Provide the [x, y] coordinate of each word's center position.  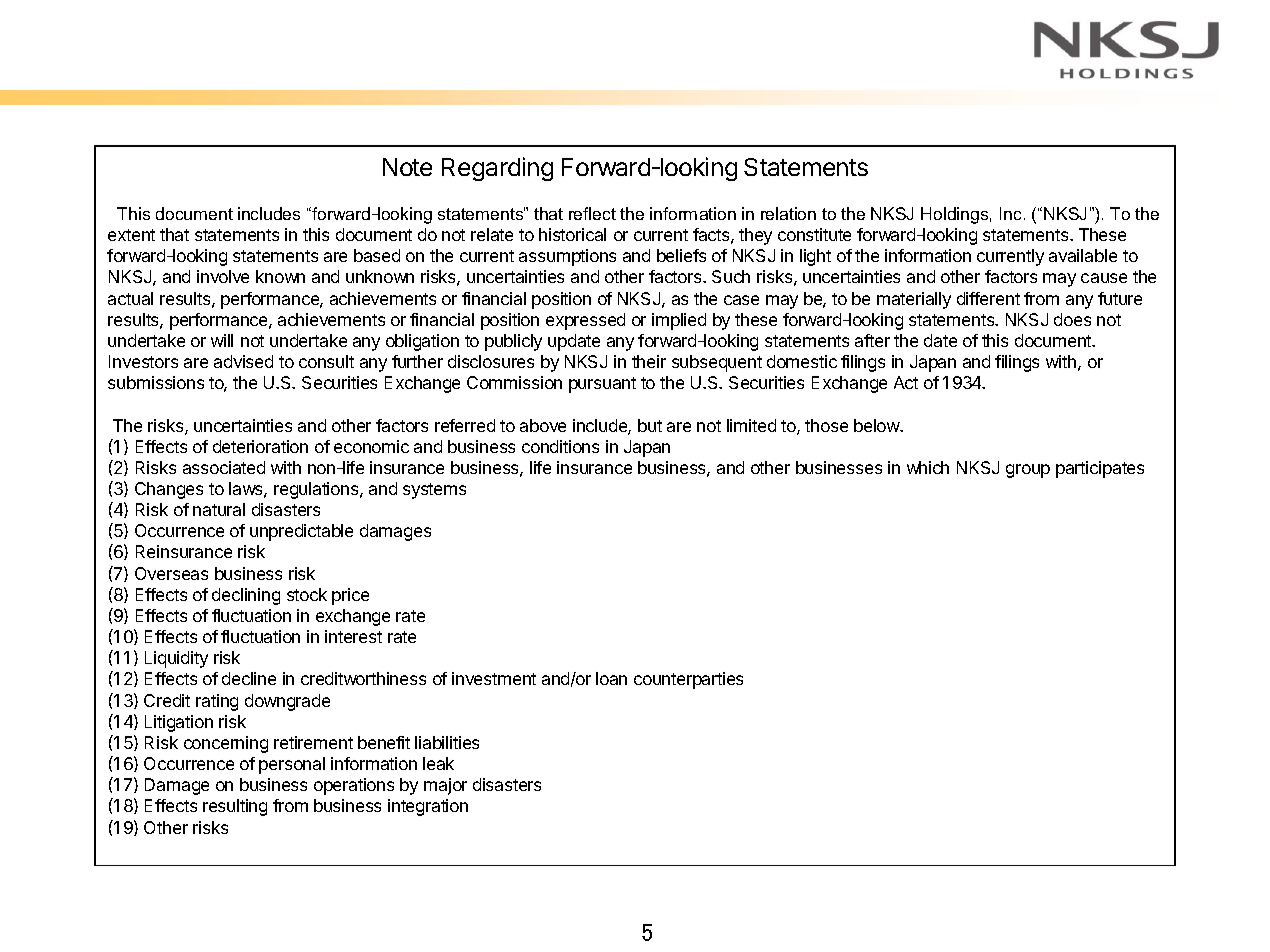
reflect [592, 213]
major [445, 786]
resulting [235, 807]
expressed [585, 321]
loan [611, 678]
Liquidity [176, 659]
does [1072, 319]
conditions [560, 446]
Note [407, 167]
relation [788, 213]
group [1028, 471]
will [222, 340]
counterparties [688, 680]
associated [224, 467]
